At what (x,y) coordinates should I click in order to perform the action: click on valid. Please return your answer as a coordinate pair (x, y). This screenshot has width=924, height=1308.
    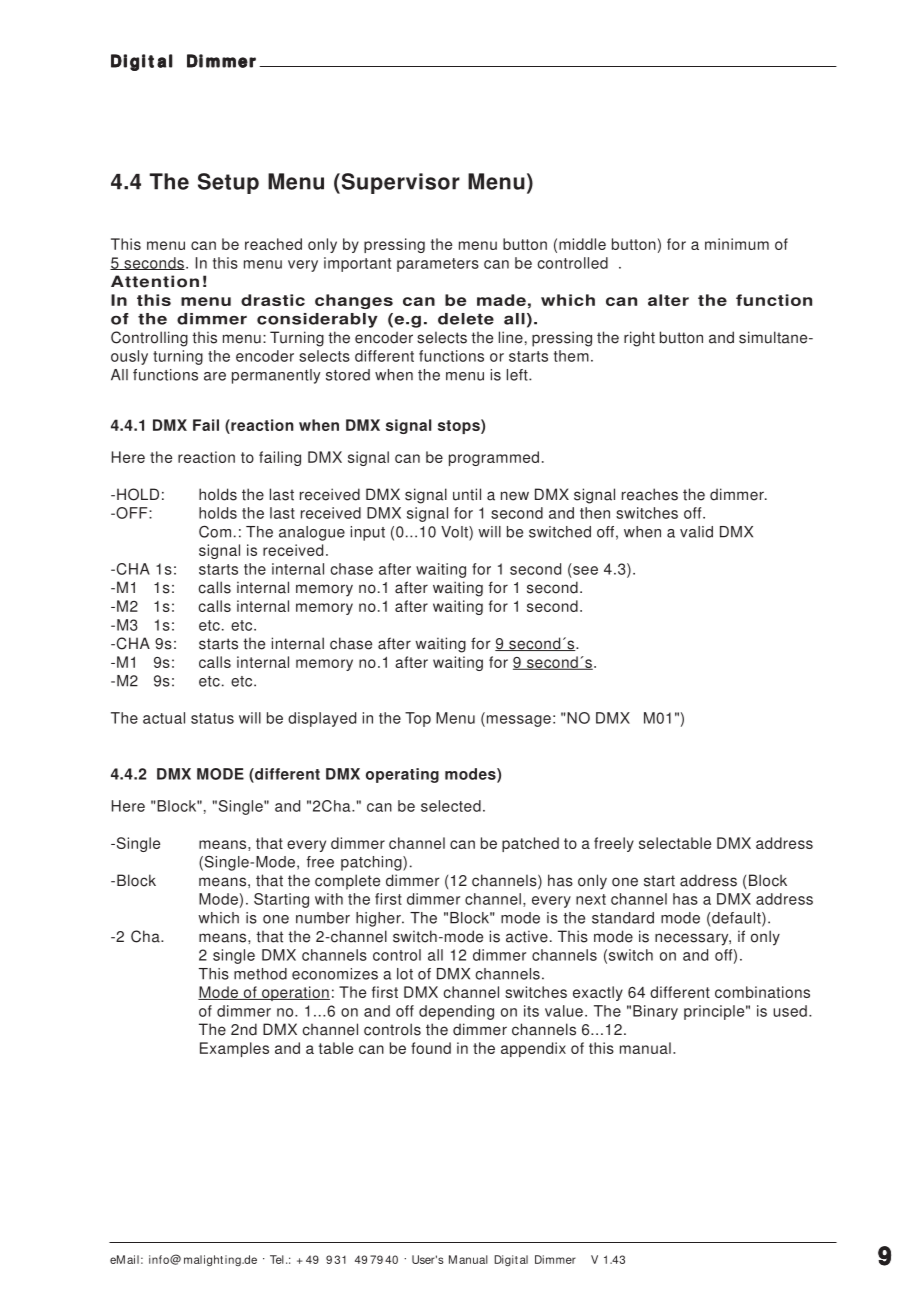
    Looking at the image, I should click on (696, 532).
